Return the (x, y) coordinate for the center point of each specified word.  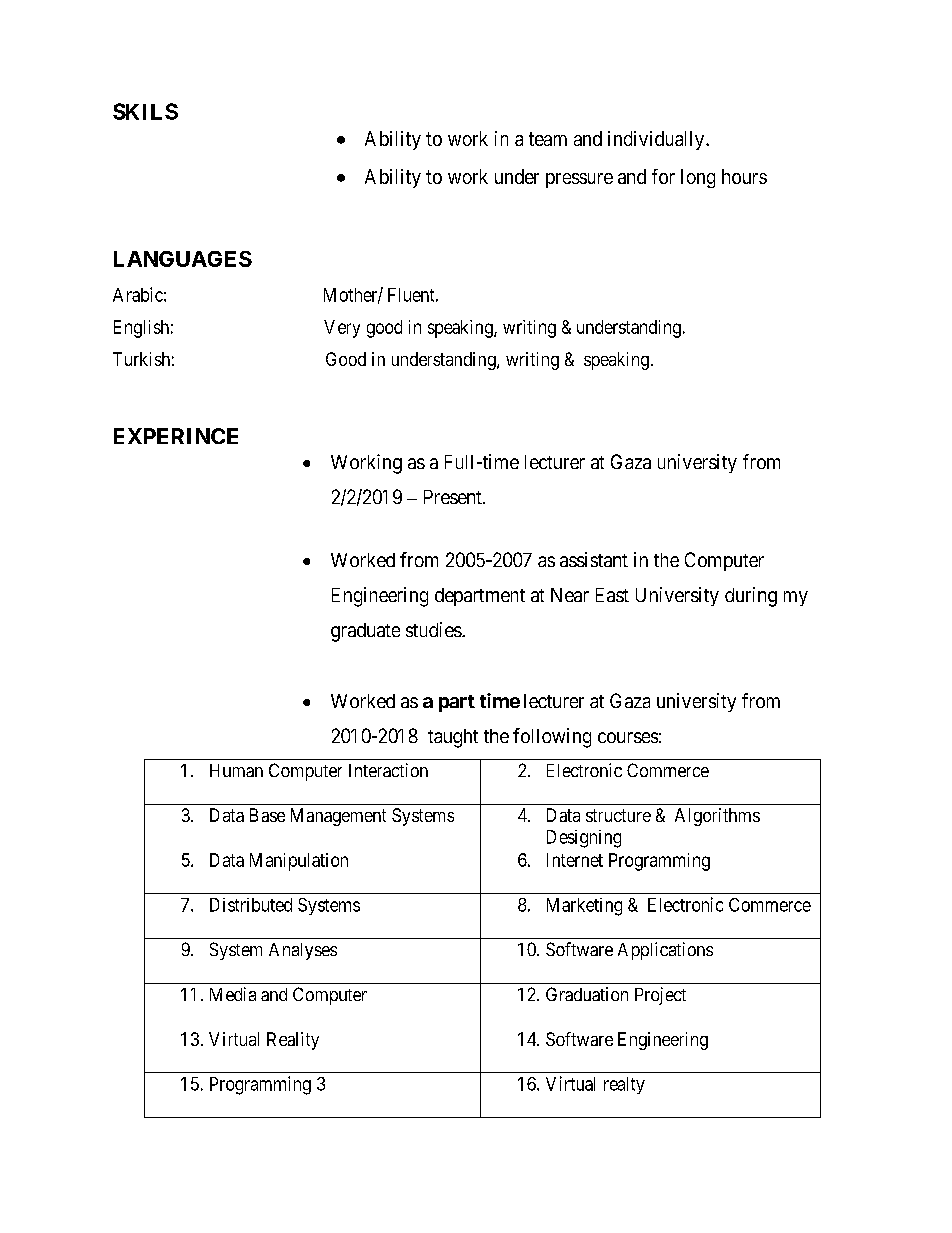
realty (624, 1085)
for (663, 176)
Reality (293, 1041)
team (548, 139)
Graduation (587, 994)
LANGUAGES (183, 259)
